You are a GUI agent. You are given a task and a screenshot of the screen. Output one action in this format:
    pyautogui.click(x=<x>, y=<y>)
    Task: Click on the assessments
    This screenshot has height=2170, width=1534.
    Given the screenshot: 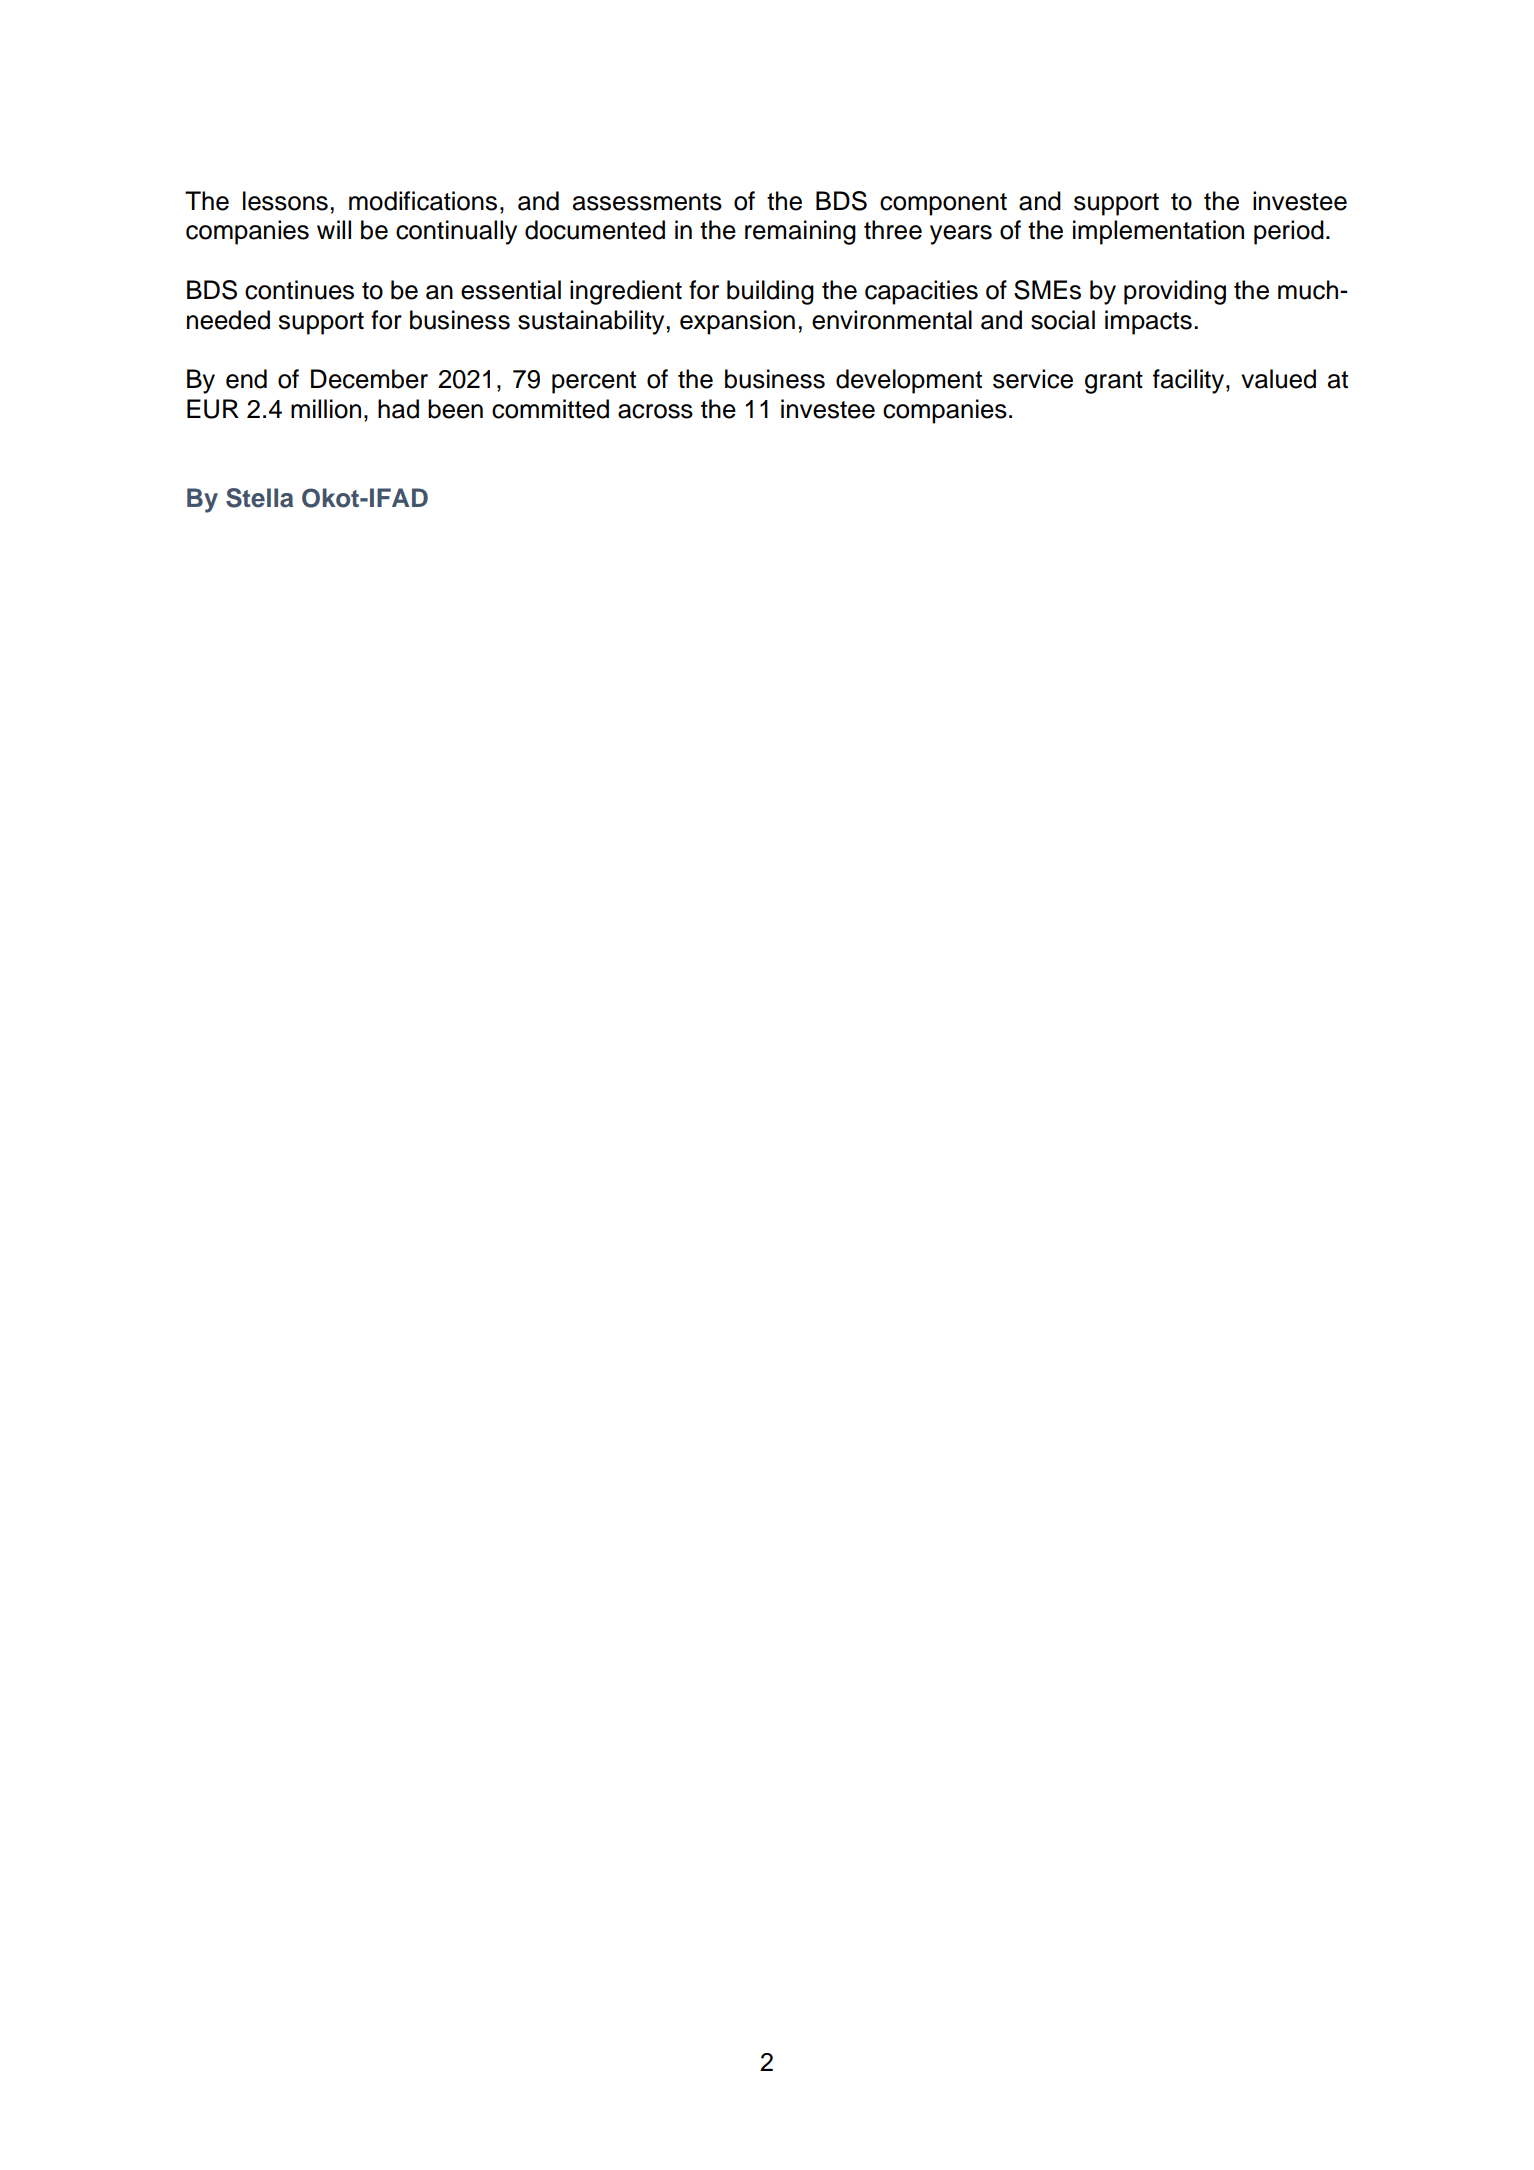 What is the action you would take?
    pyautogui.click(x=647, y=202)
